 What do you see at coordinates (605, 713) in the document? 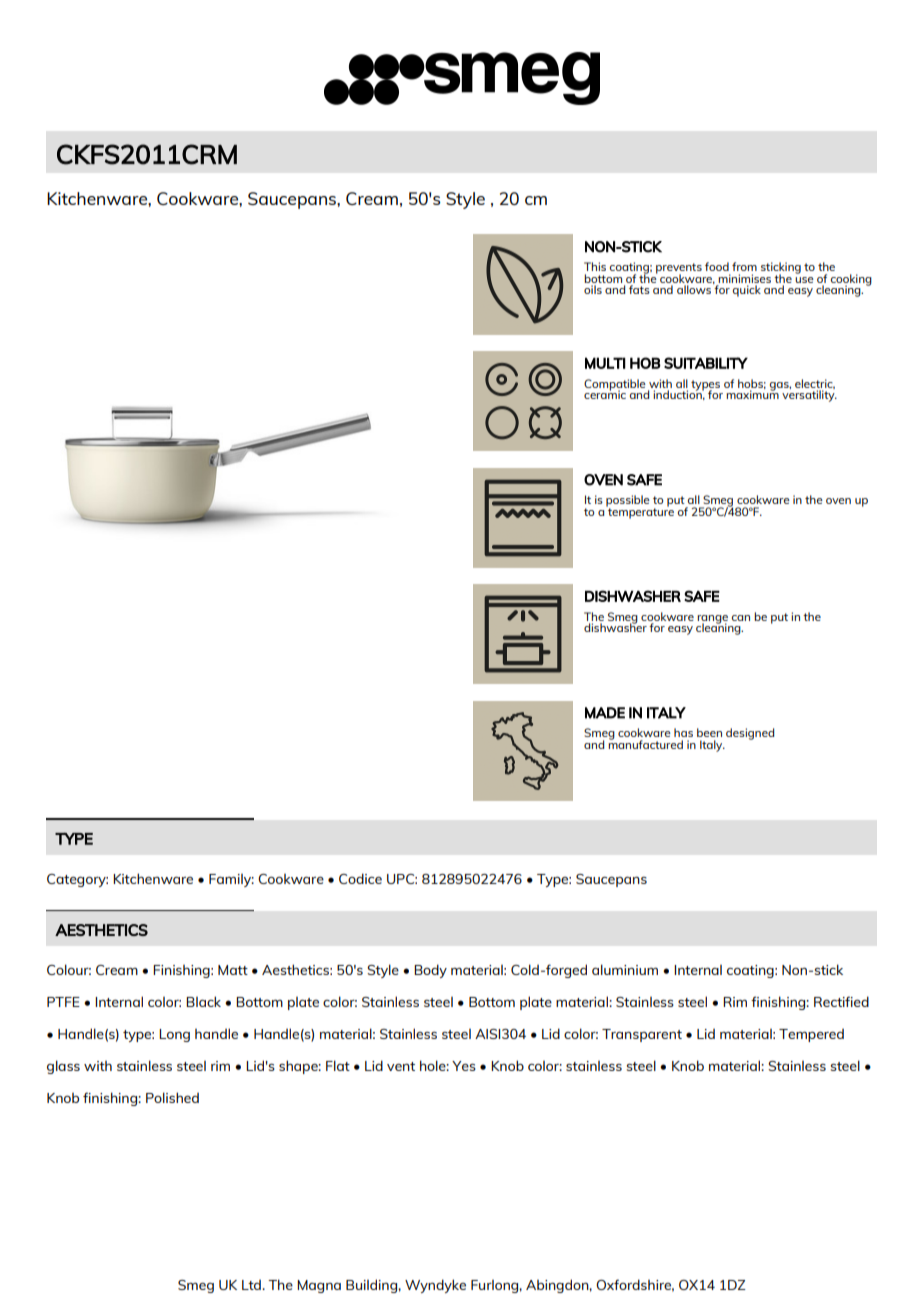
I see `MADE` at bounding box center [605, 713].
